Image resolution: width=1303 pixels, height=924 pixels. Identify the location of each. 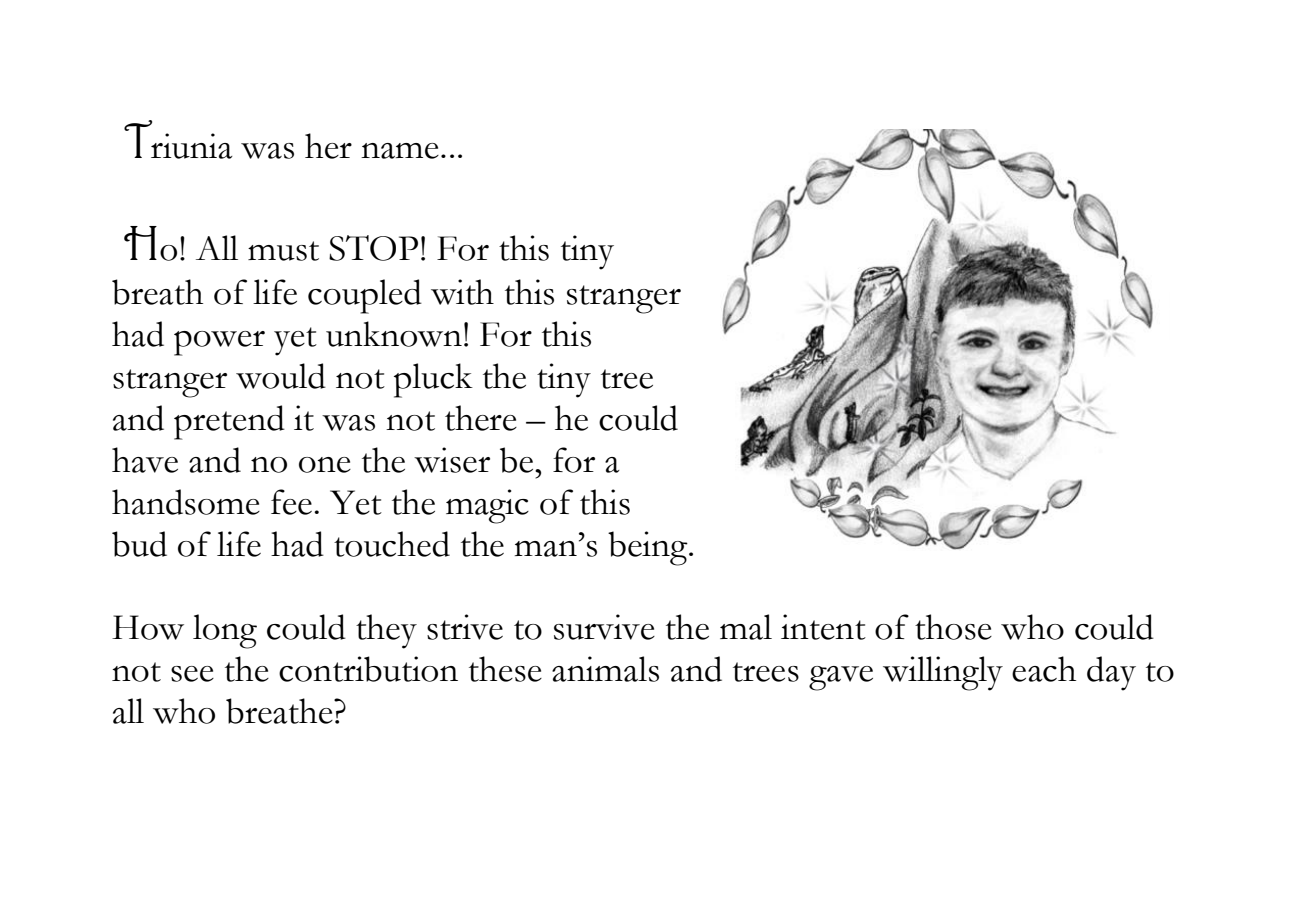
(1044, 669).
